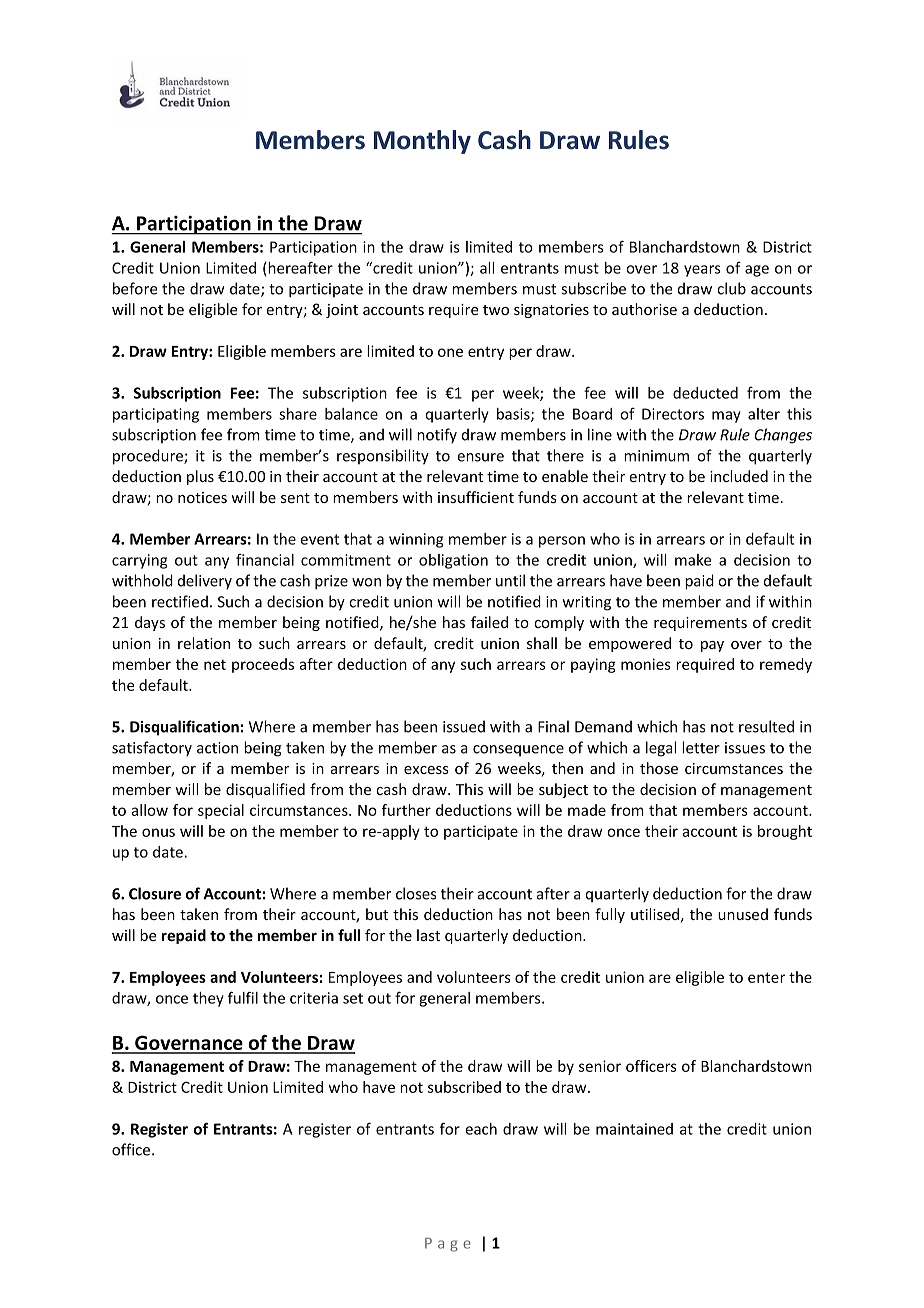 The image size is (924, 1308). Describe the element at coordinates (208, 999) in the document. I see `they` at that location.
